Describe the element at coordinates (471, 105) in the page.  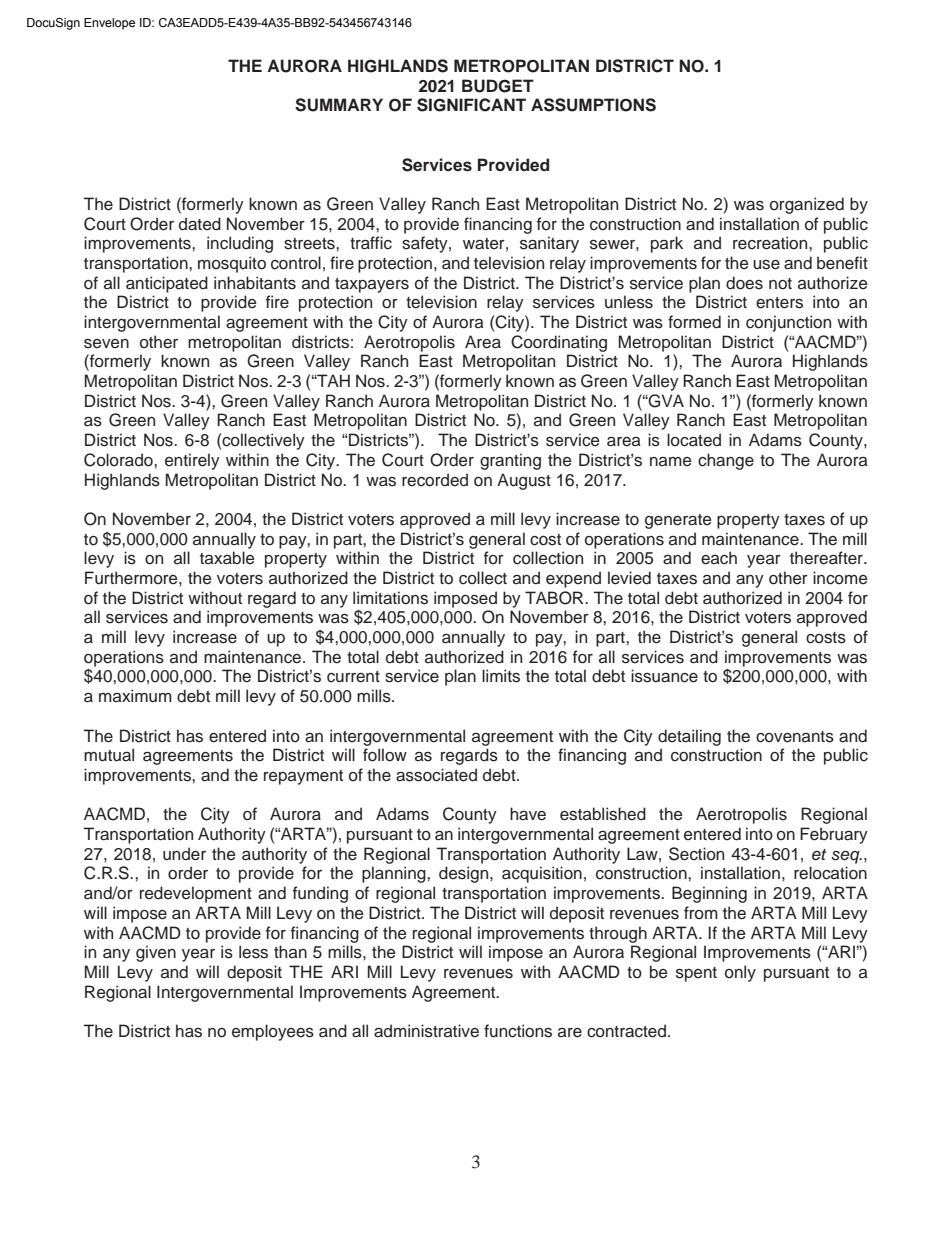
I see `SIGNIFICANT` at that location.
